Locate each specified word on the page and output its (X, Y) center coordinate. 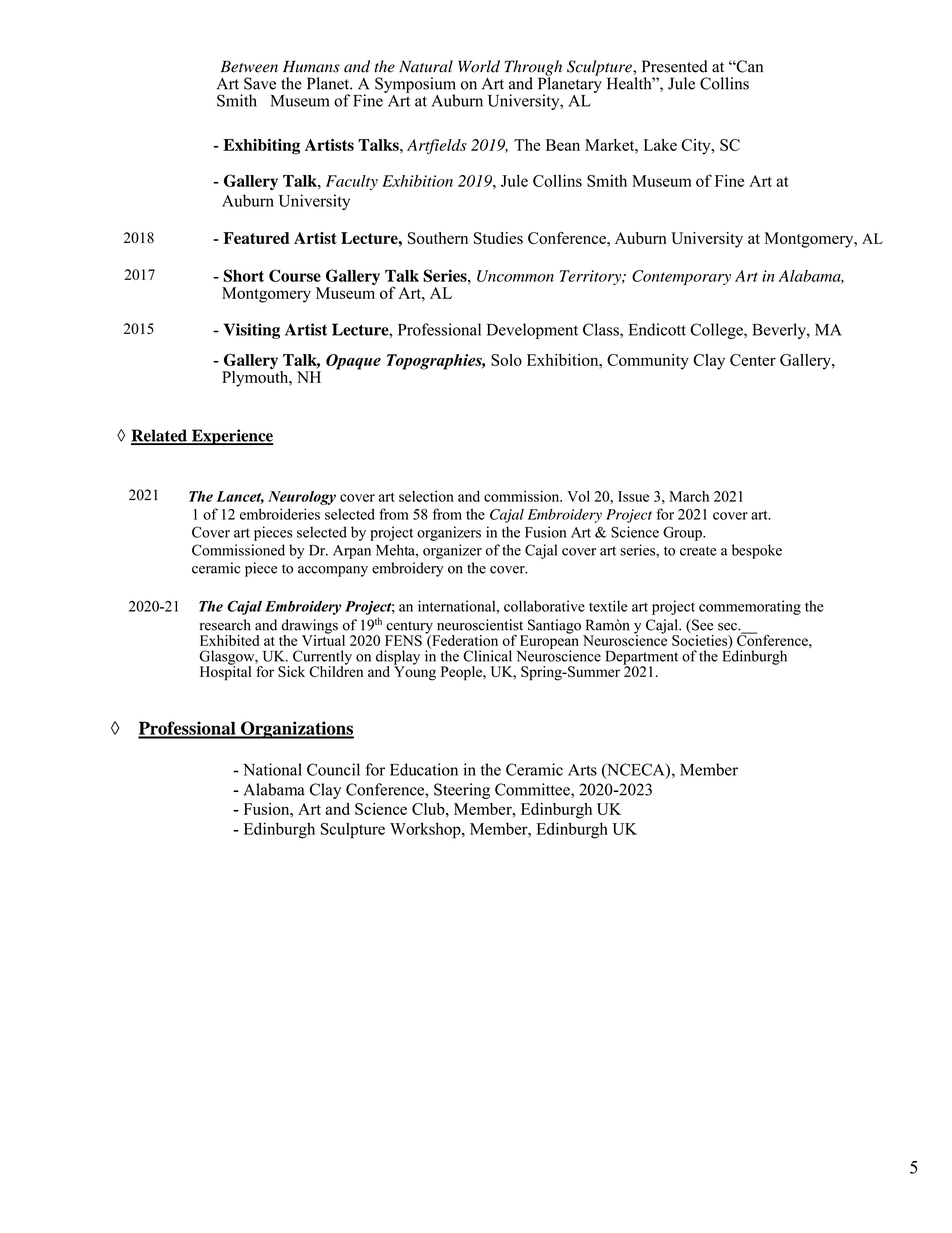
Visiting (252, 331)
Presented (675, 66)
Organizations (296, 730)
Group (683, 533)
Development (532, 331)
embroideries (280, 514)
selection (426, 496)
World (479, 66)
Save (260, 83)
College (717, 331)
